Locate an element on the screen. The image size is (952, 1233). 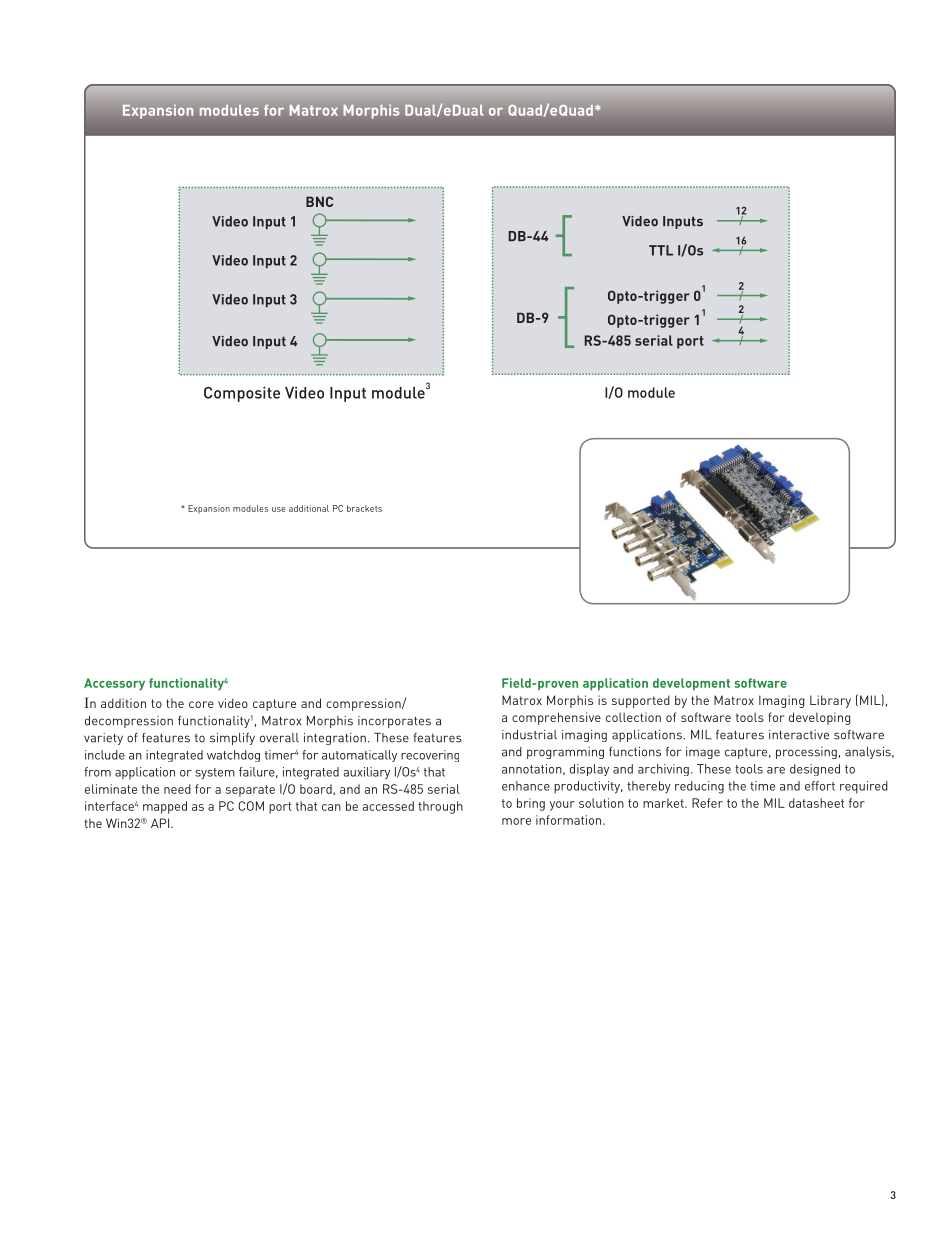
TTL is located at coordinates (661, 250).
